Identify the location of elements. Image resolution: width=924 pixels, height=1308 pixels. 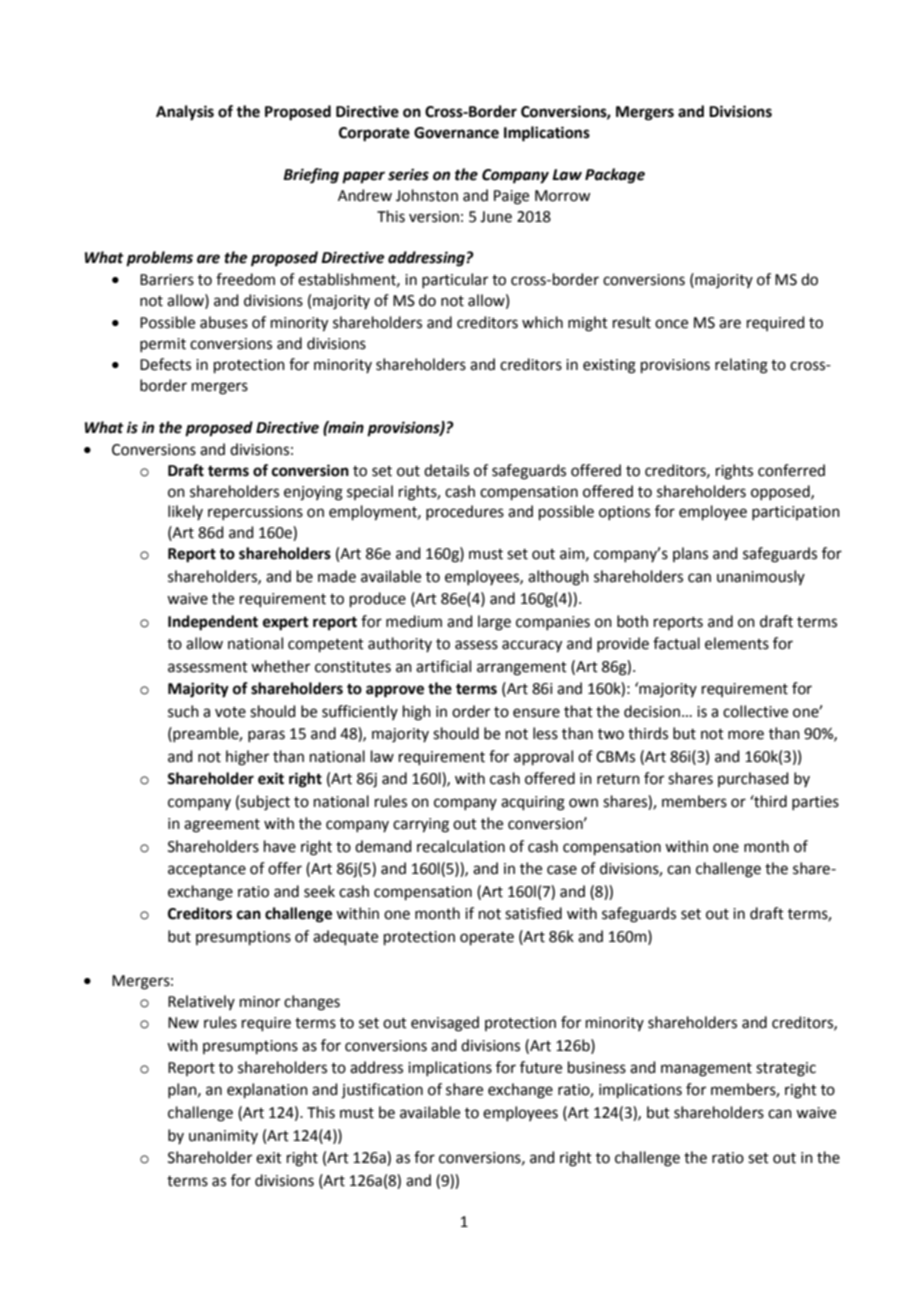
(737, 643).
